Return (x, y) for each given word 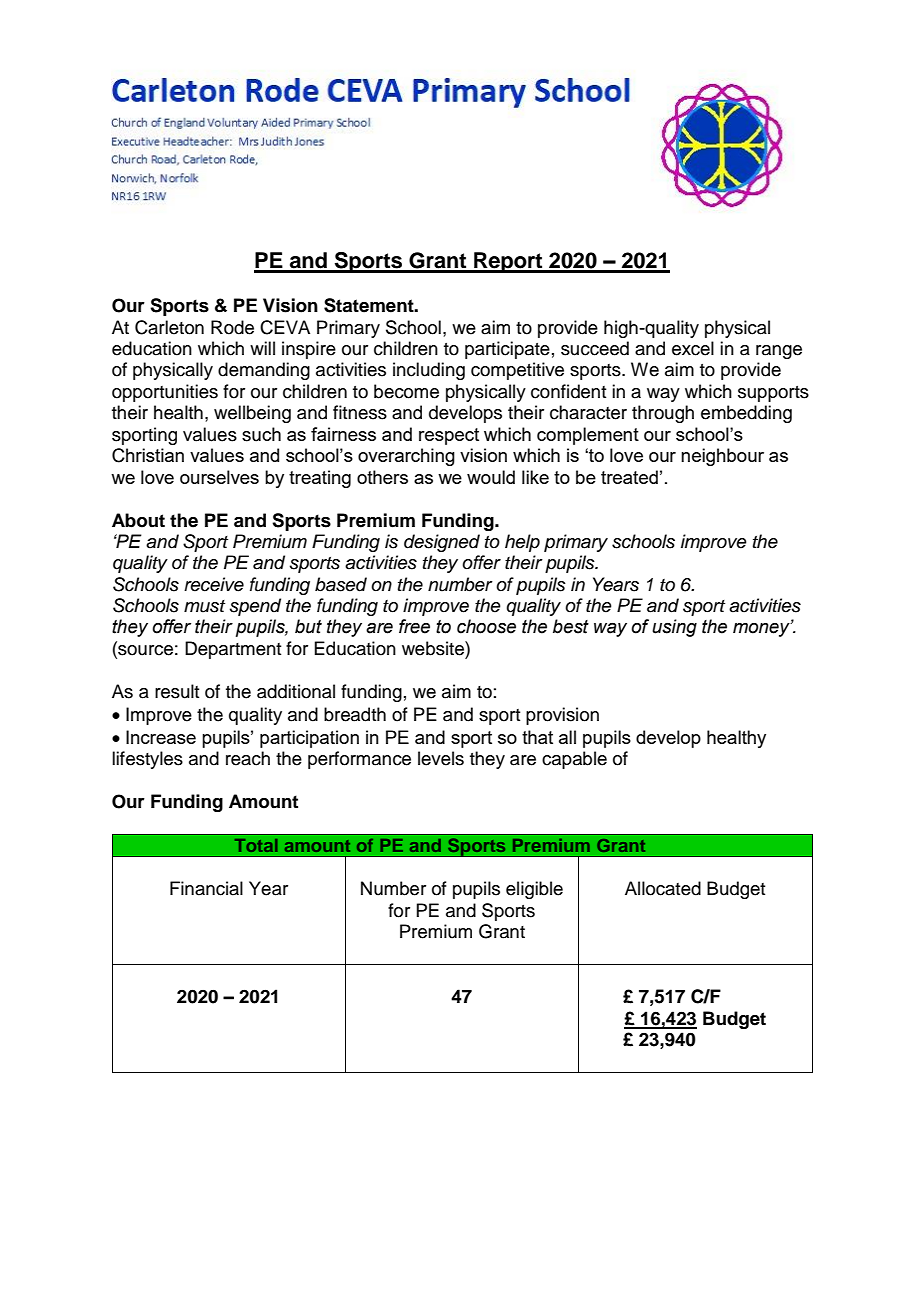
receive (214, 584)
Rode (232, 327)
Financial (206, 888)
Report (508, 262)
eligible (534, 890)
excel (693, 348)
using (674, 628)
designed (442, 543)
